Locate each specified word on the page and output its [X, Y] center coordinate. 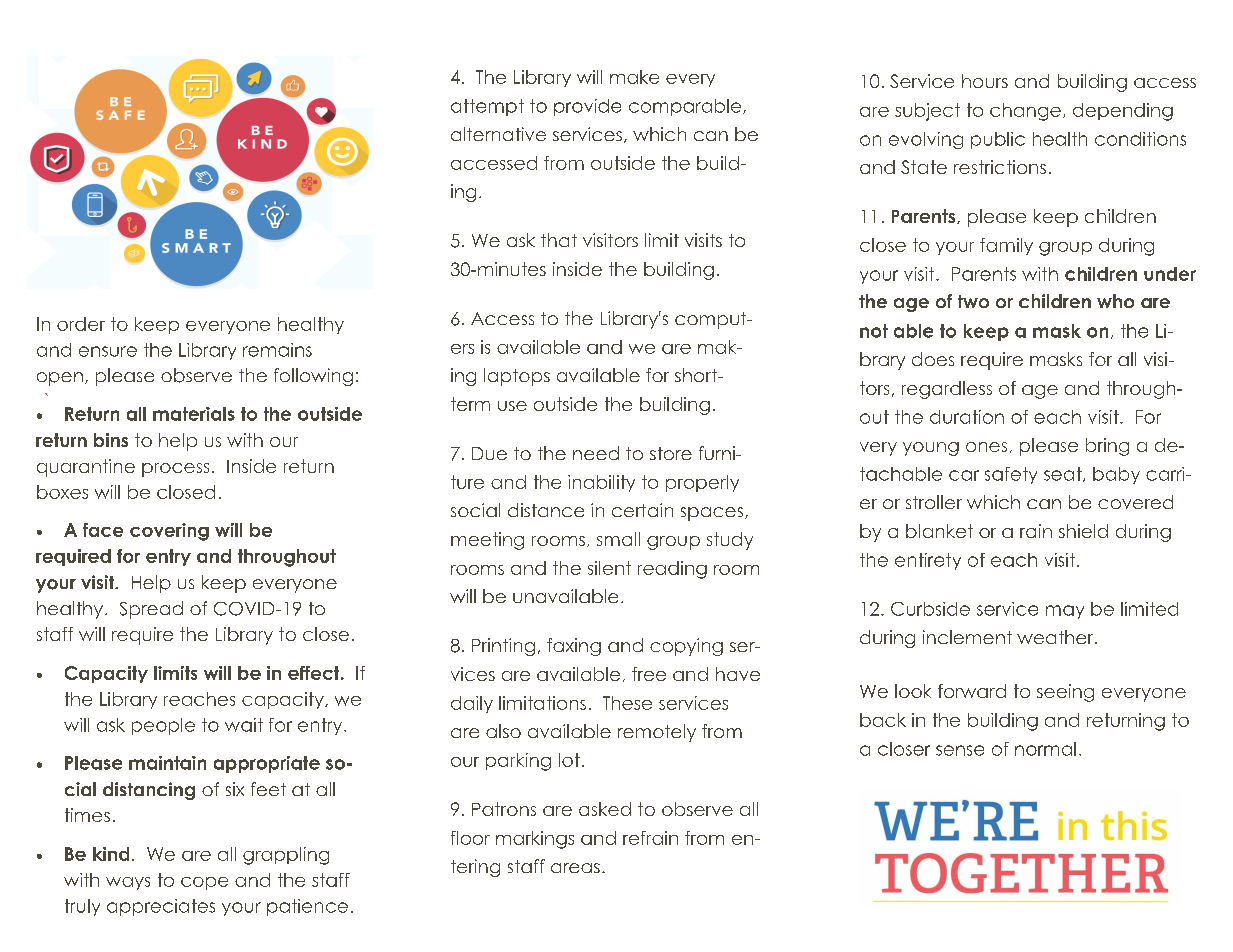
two [973, 301]
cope [204, 883]
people [163, 726]
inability [601, 483]
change [1025, 112]
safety [1011, 475]
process [175, 470]
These [627, 703]
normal [1045, 749]
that [559, 240]
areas [575, 868]
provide [587, 107]
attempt [487, 107]
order [81, 324]
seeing [1065, 693]
